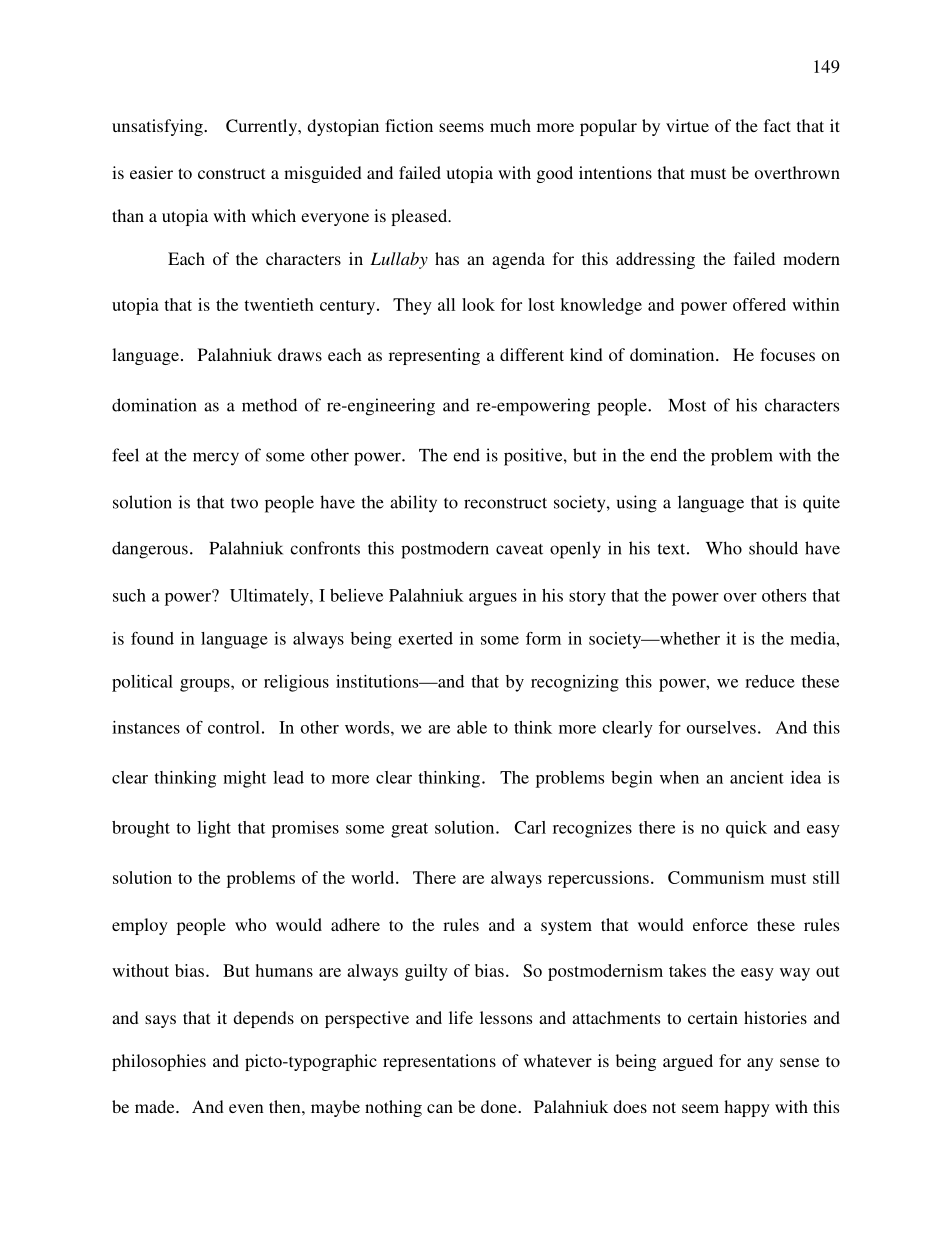  Describe the element at coordinates (439, 1062) in the screenshot. I see `representations` at that location.
